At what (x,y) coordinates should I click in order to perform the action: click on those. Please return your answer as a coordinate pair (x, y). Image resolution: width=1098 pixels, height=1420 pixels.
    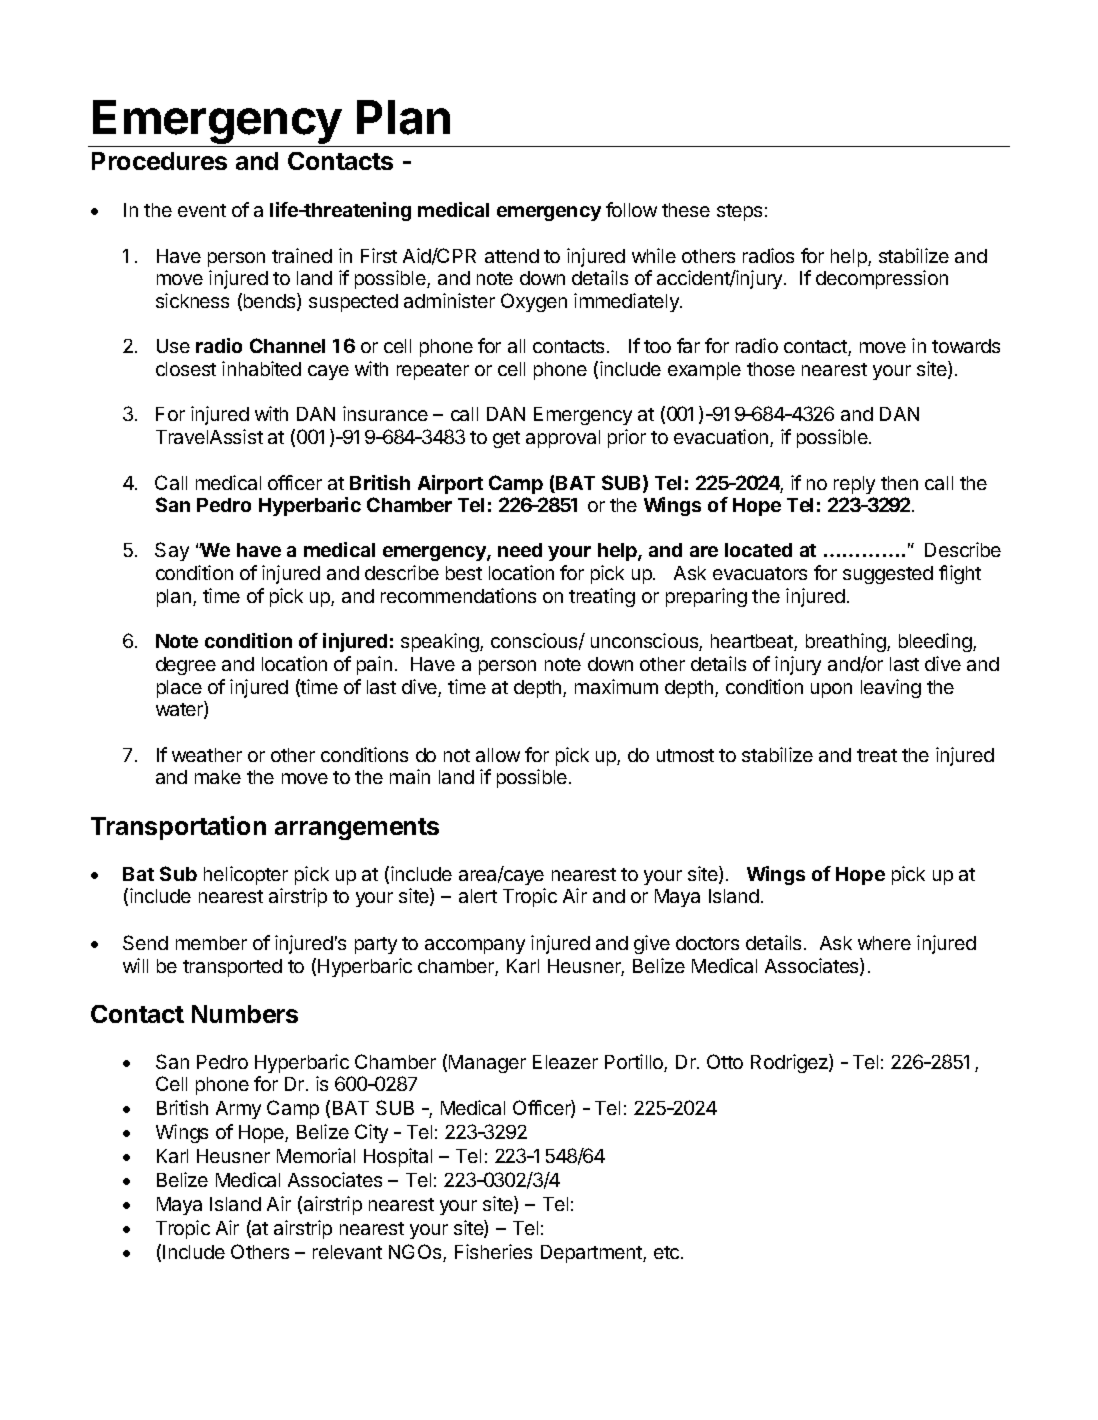
    Looking at the image, I should click on (771, 369).
